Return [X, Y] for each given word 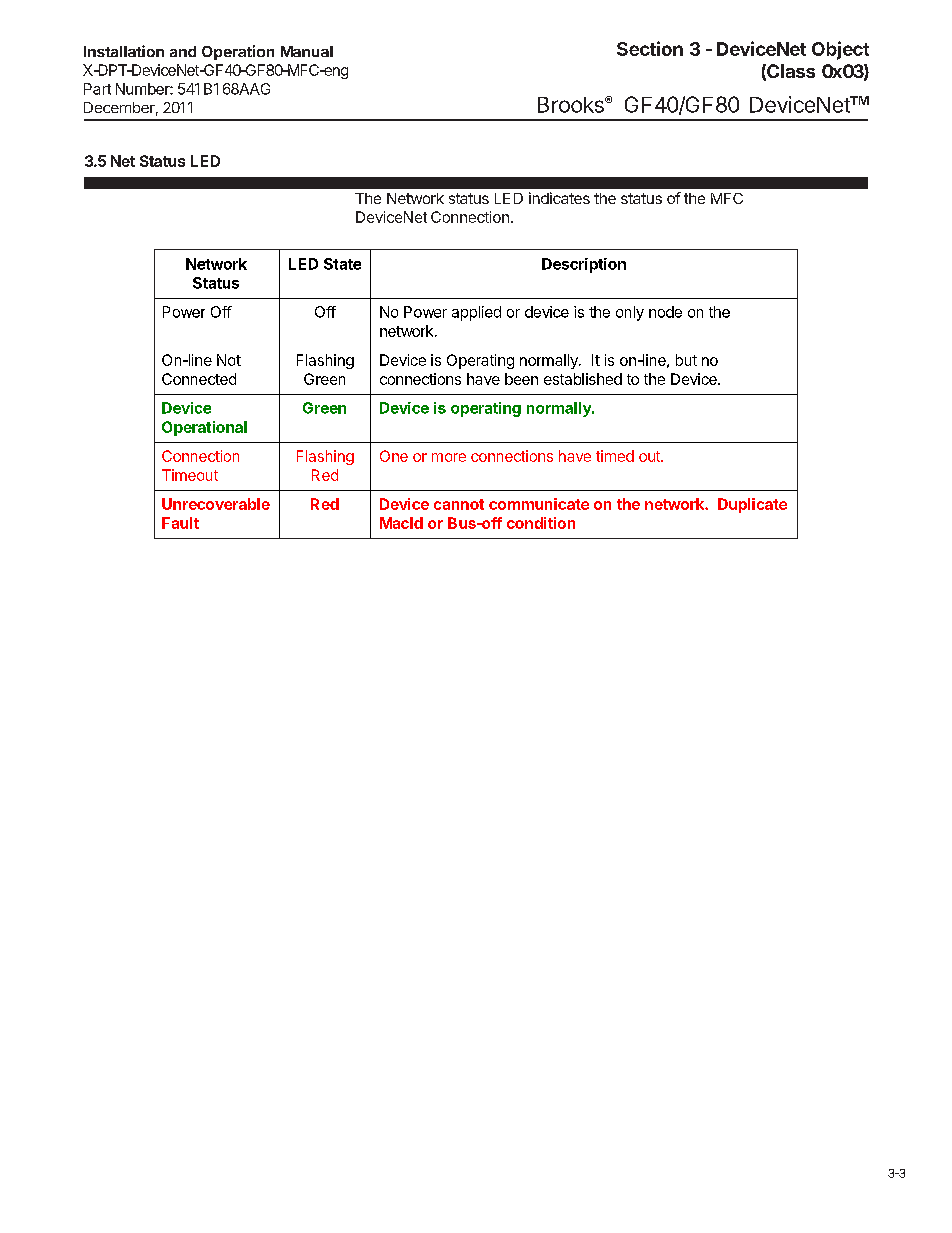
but [686, 360]
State [342, 264]
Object [840, 50]
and [183, 51]
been [521, 379]
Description [584, 265]
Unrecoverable [216, 504]
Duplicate [752, 505]
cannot [459, 504]
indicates [559, 198]
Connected [199, 379]
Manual [307, 51]
